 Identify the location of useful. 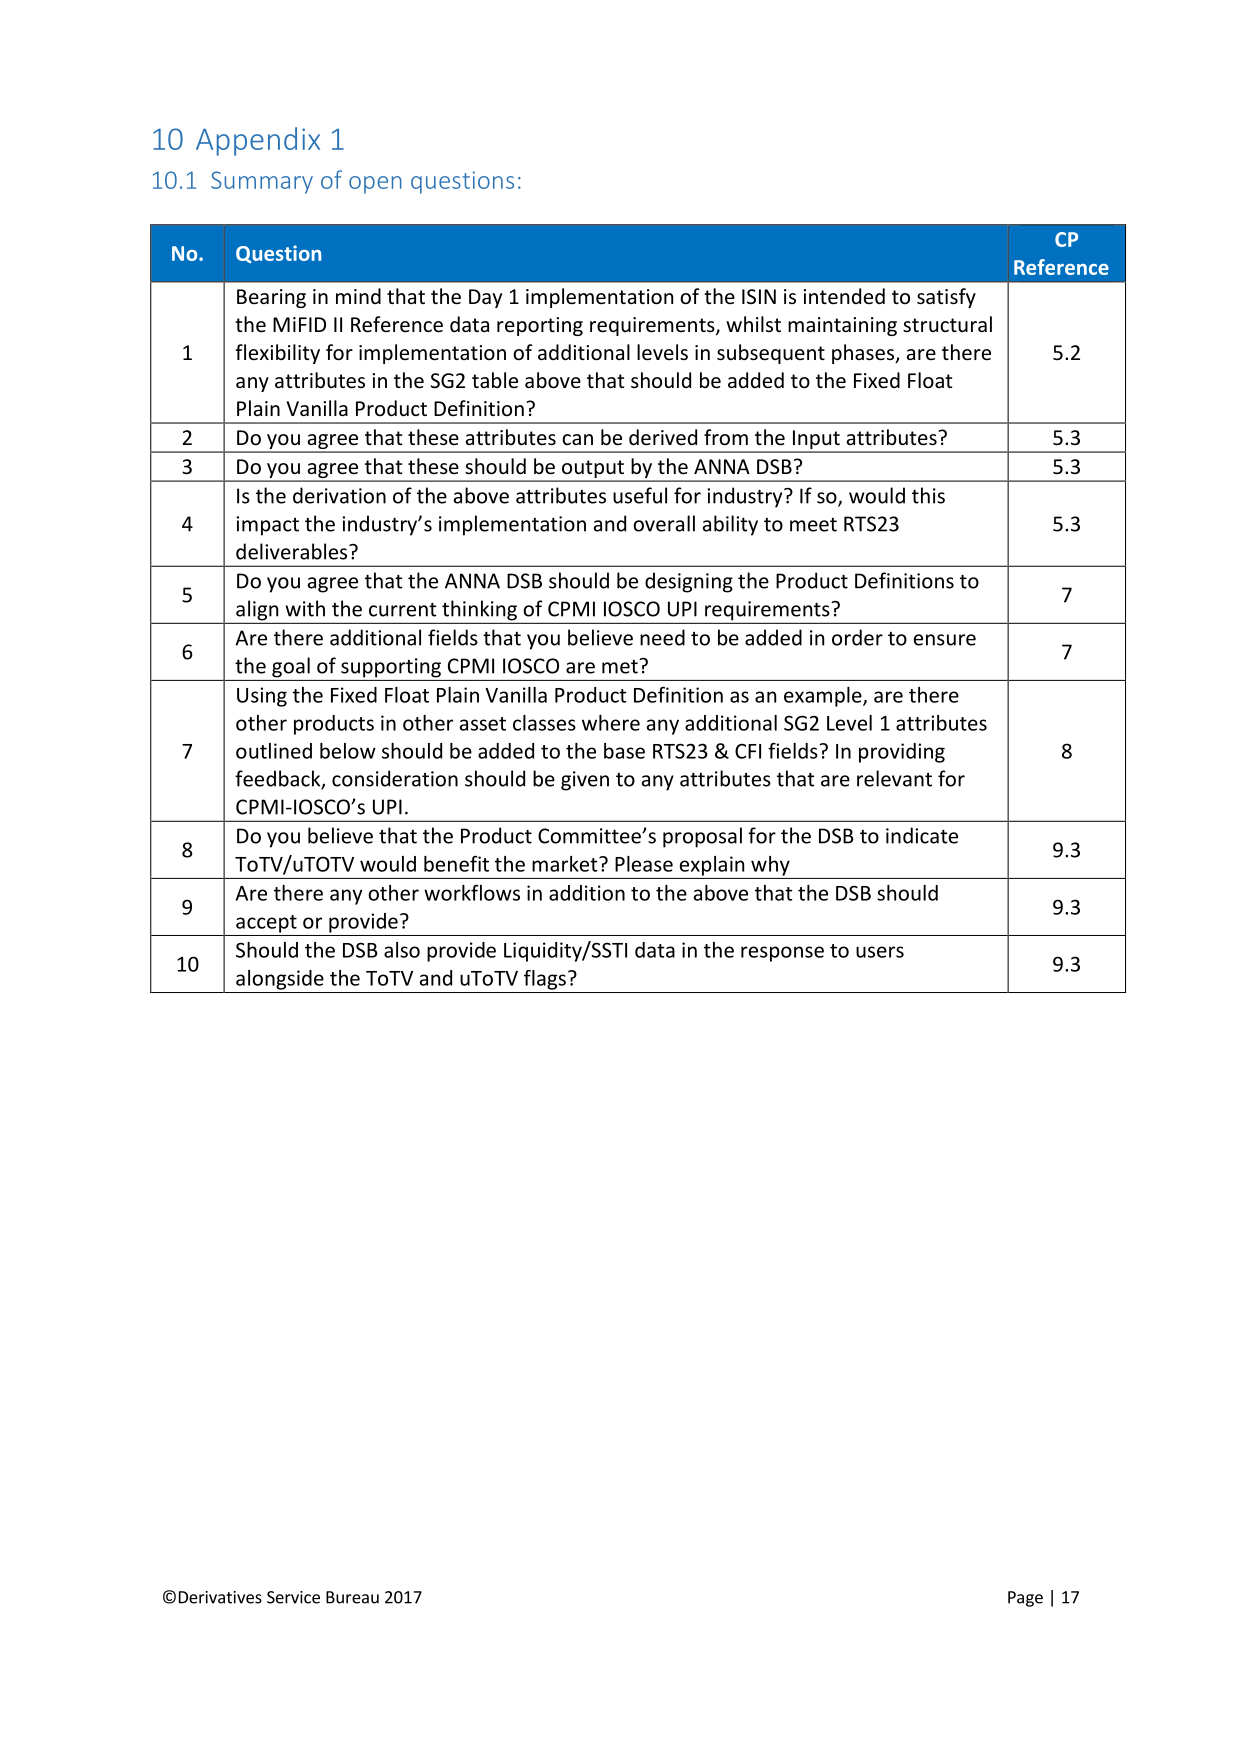
(640, 495).
